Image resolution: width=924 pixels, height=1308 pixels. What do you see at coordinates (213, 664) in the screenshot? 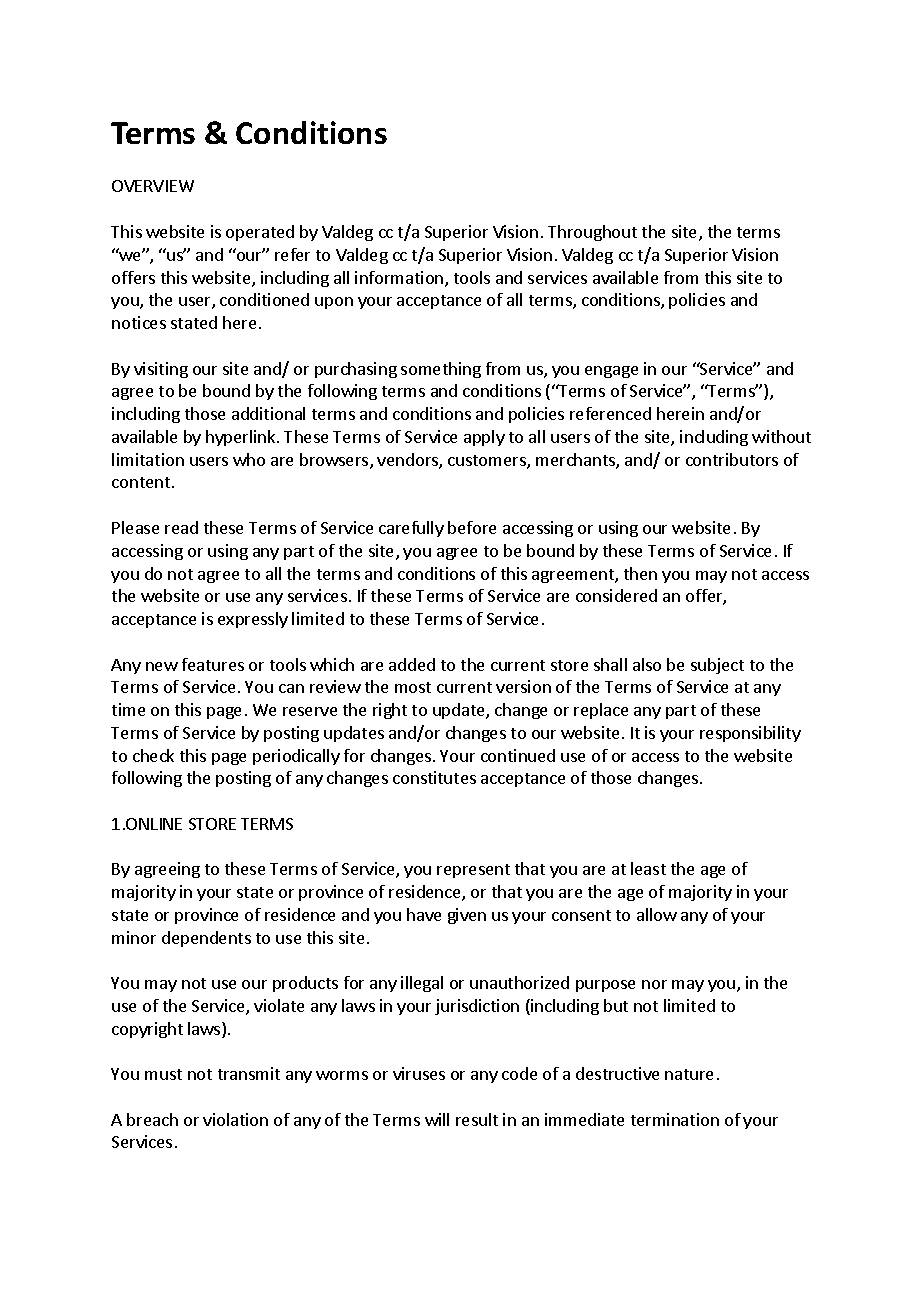
I see `features` at bounding box center [213, 664].
